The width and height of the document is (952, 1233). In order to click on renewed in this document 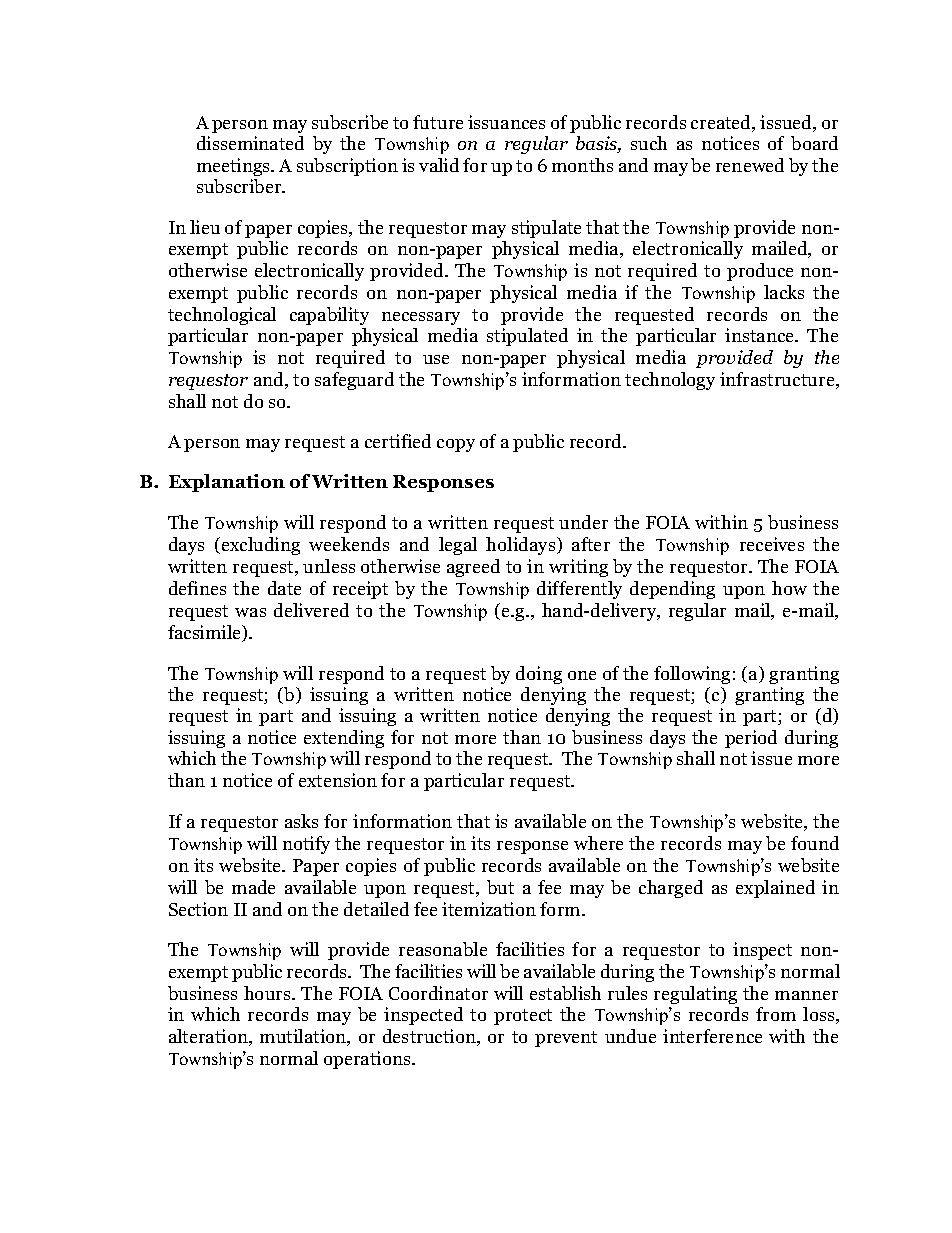, I will do `click(750, 165)`.
